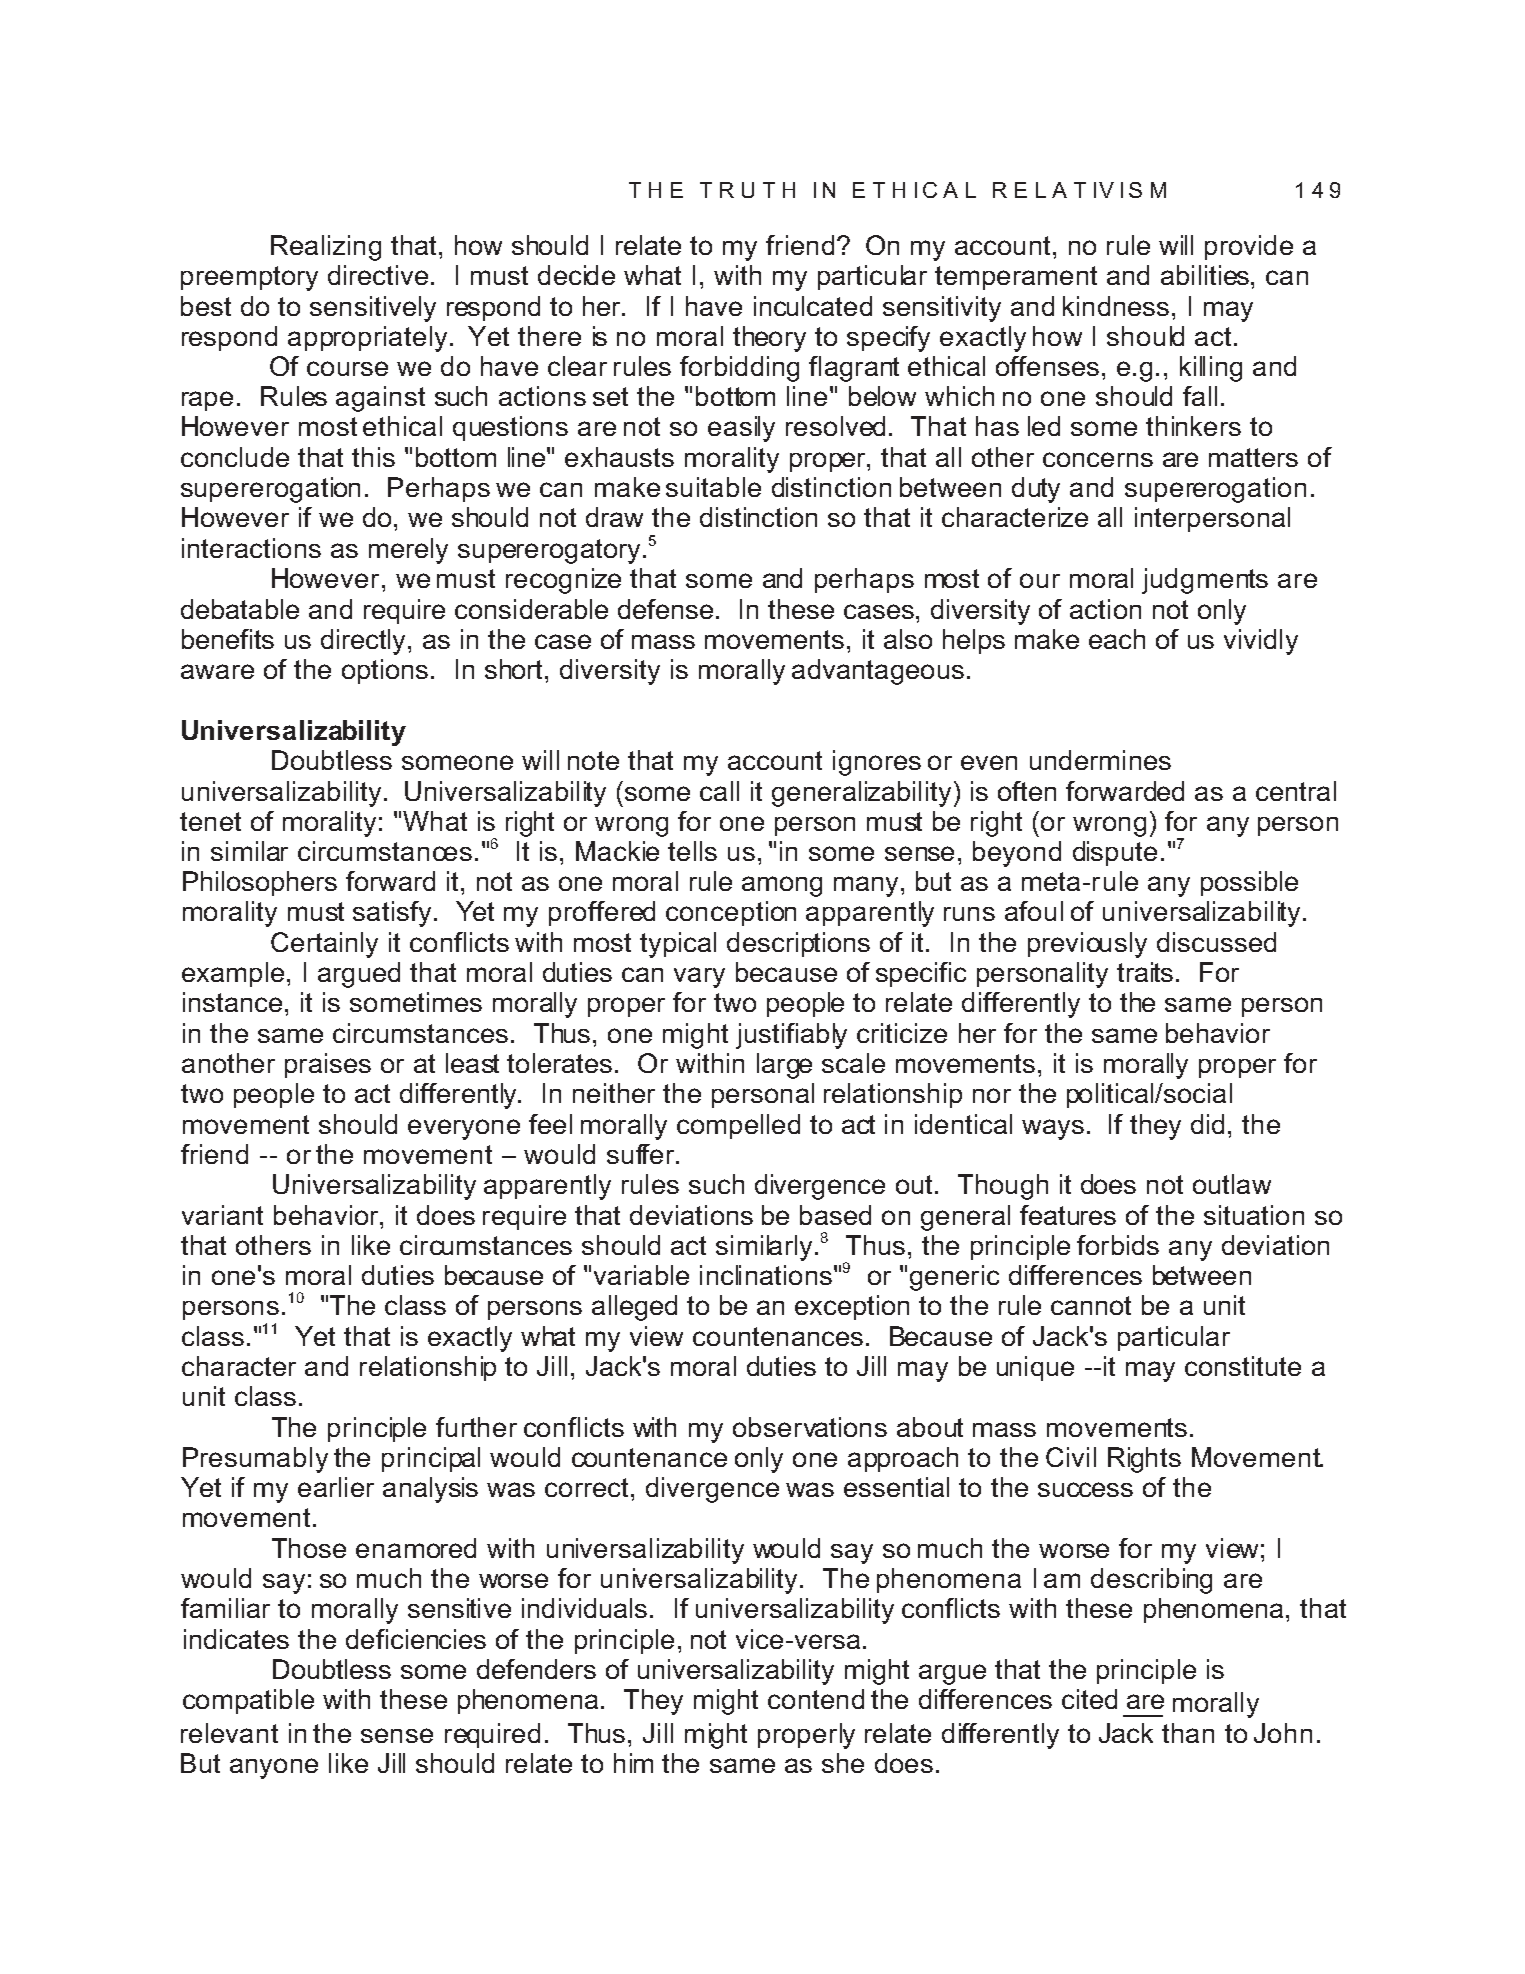 This screenshot has height=1974, width=1525. What do you see at coordinates (274, 1768) in the screenshot?
I see `anyone` at bounding box center [274, 1768].
